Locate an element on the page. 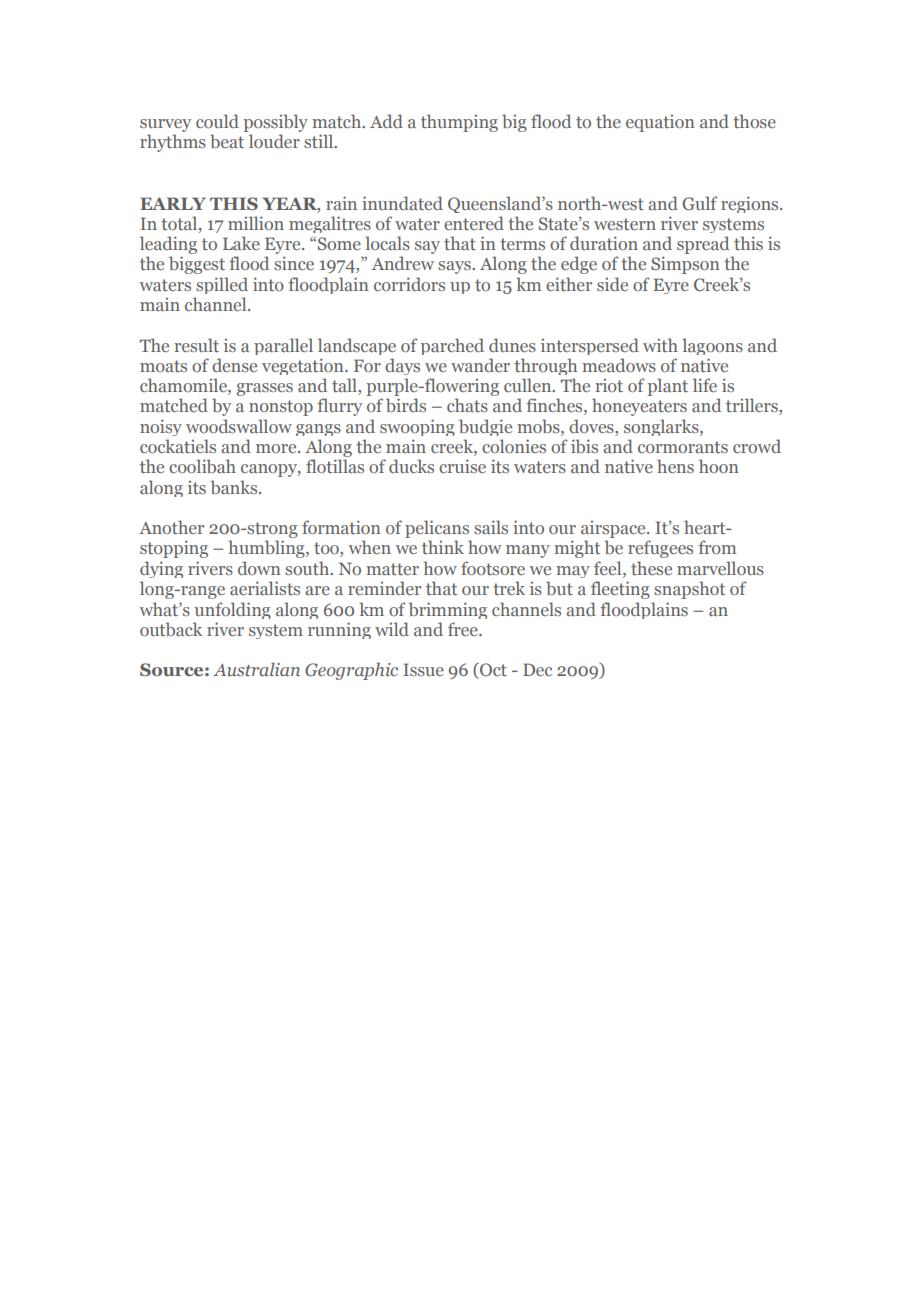 The height and width of the image is (1308, 924). Australian is located at coordinates (256, 669).
